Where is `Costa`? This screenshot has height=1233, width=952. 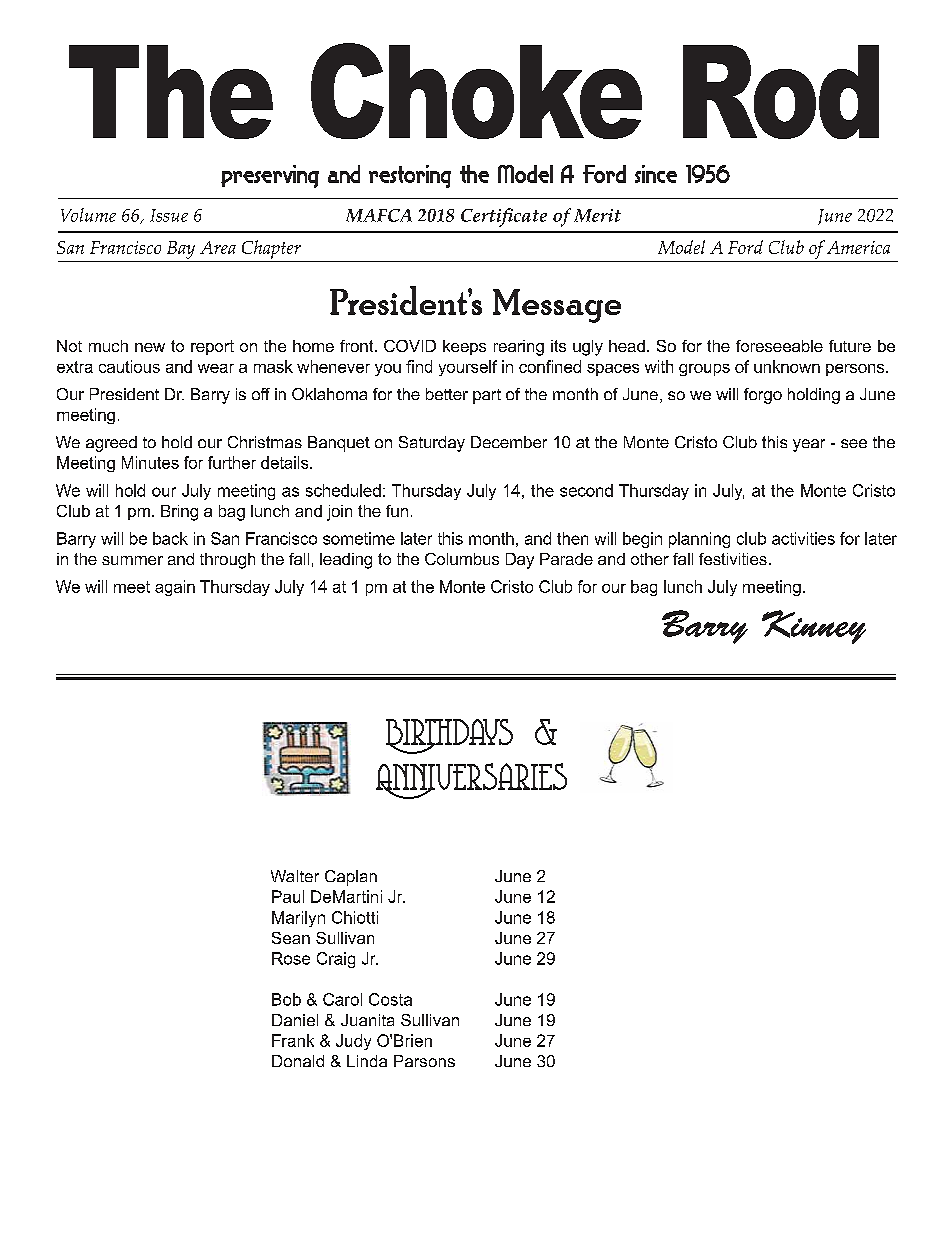
Costa is located at coordinates (390, 999).
